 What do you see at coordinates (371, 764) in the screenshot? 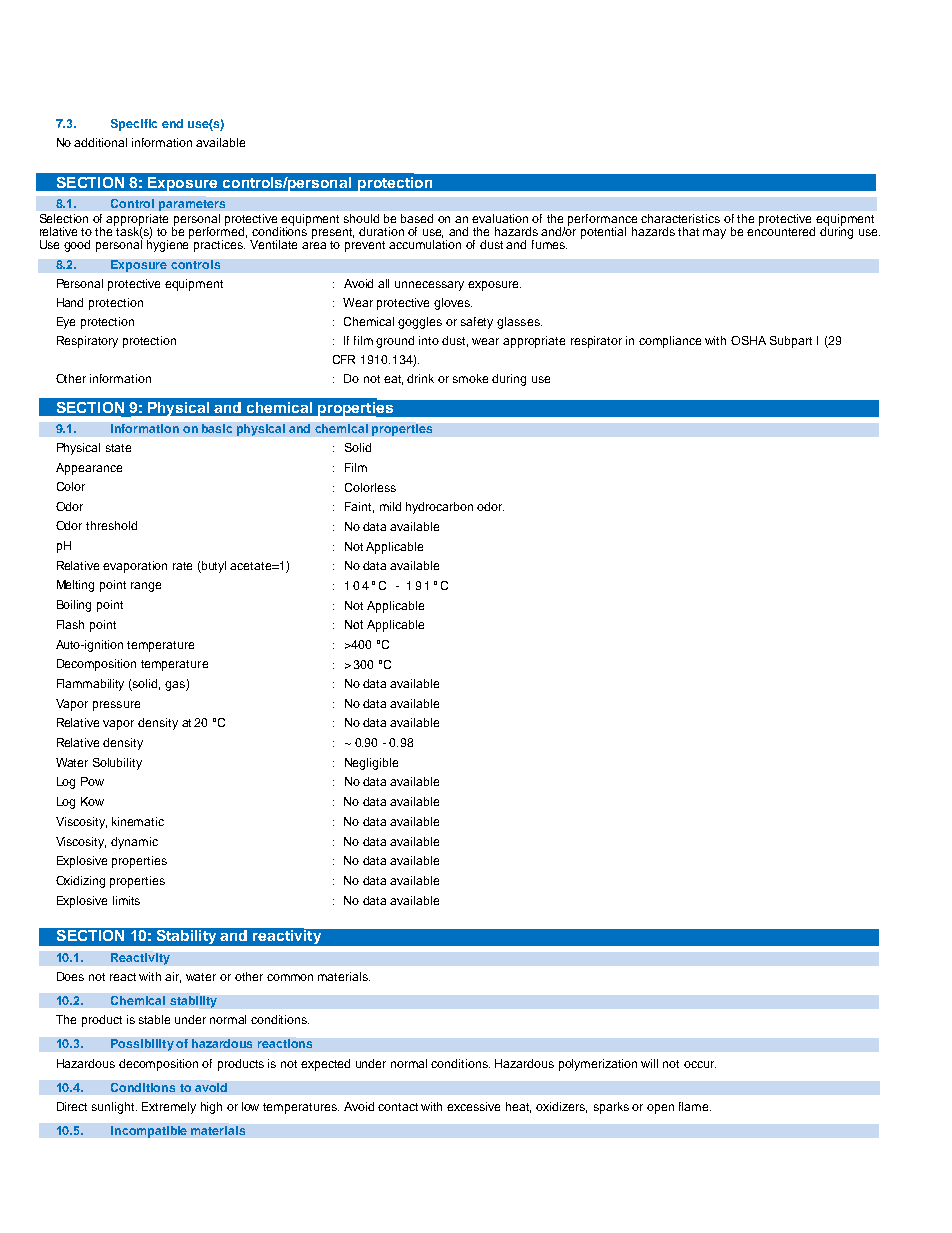
I see `Negligible` at bounding box center [371, 764].
